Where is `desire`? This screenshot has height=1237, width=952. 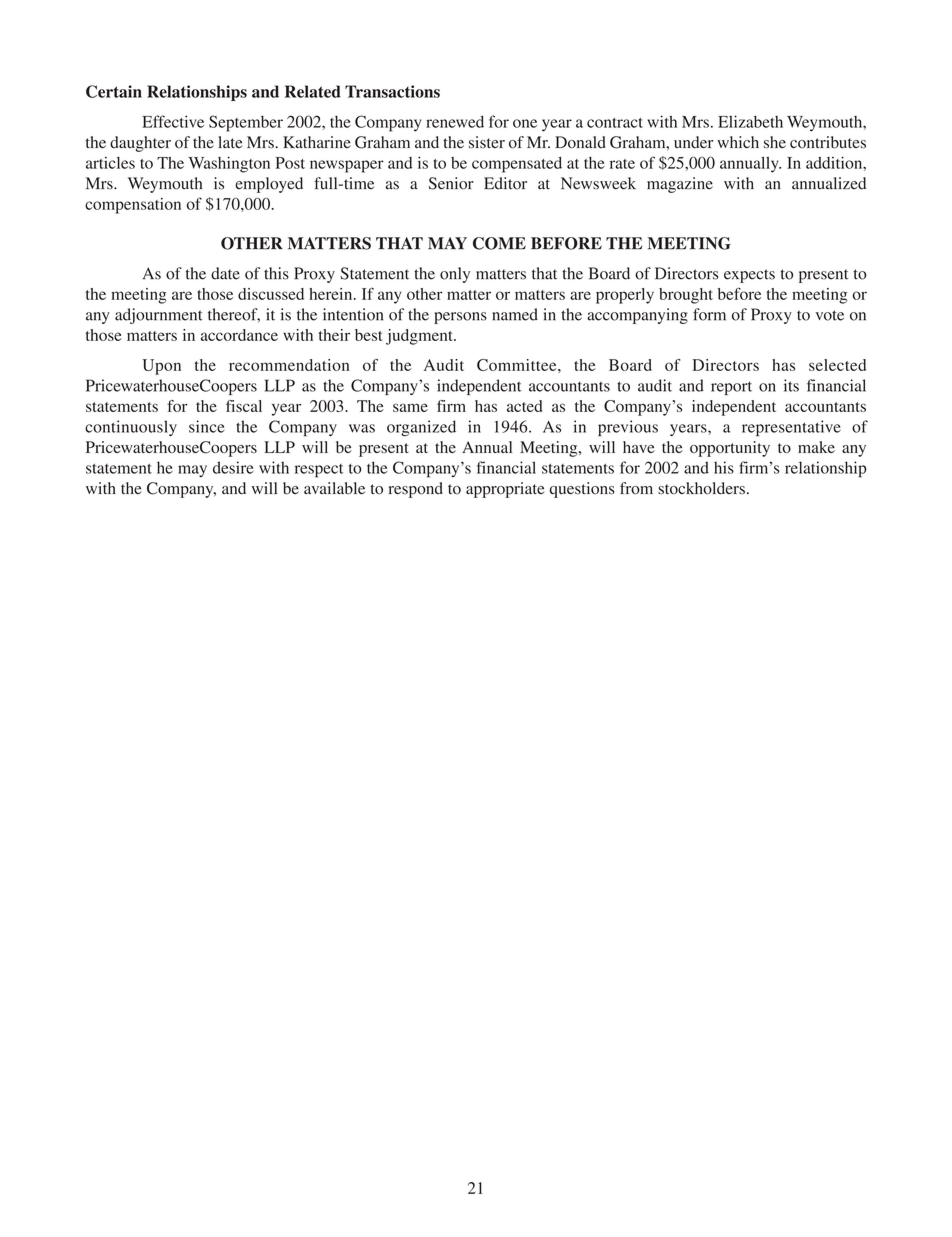 desire is located at coordinates (233, 467).
